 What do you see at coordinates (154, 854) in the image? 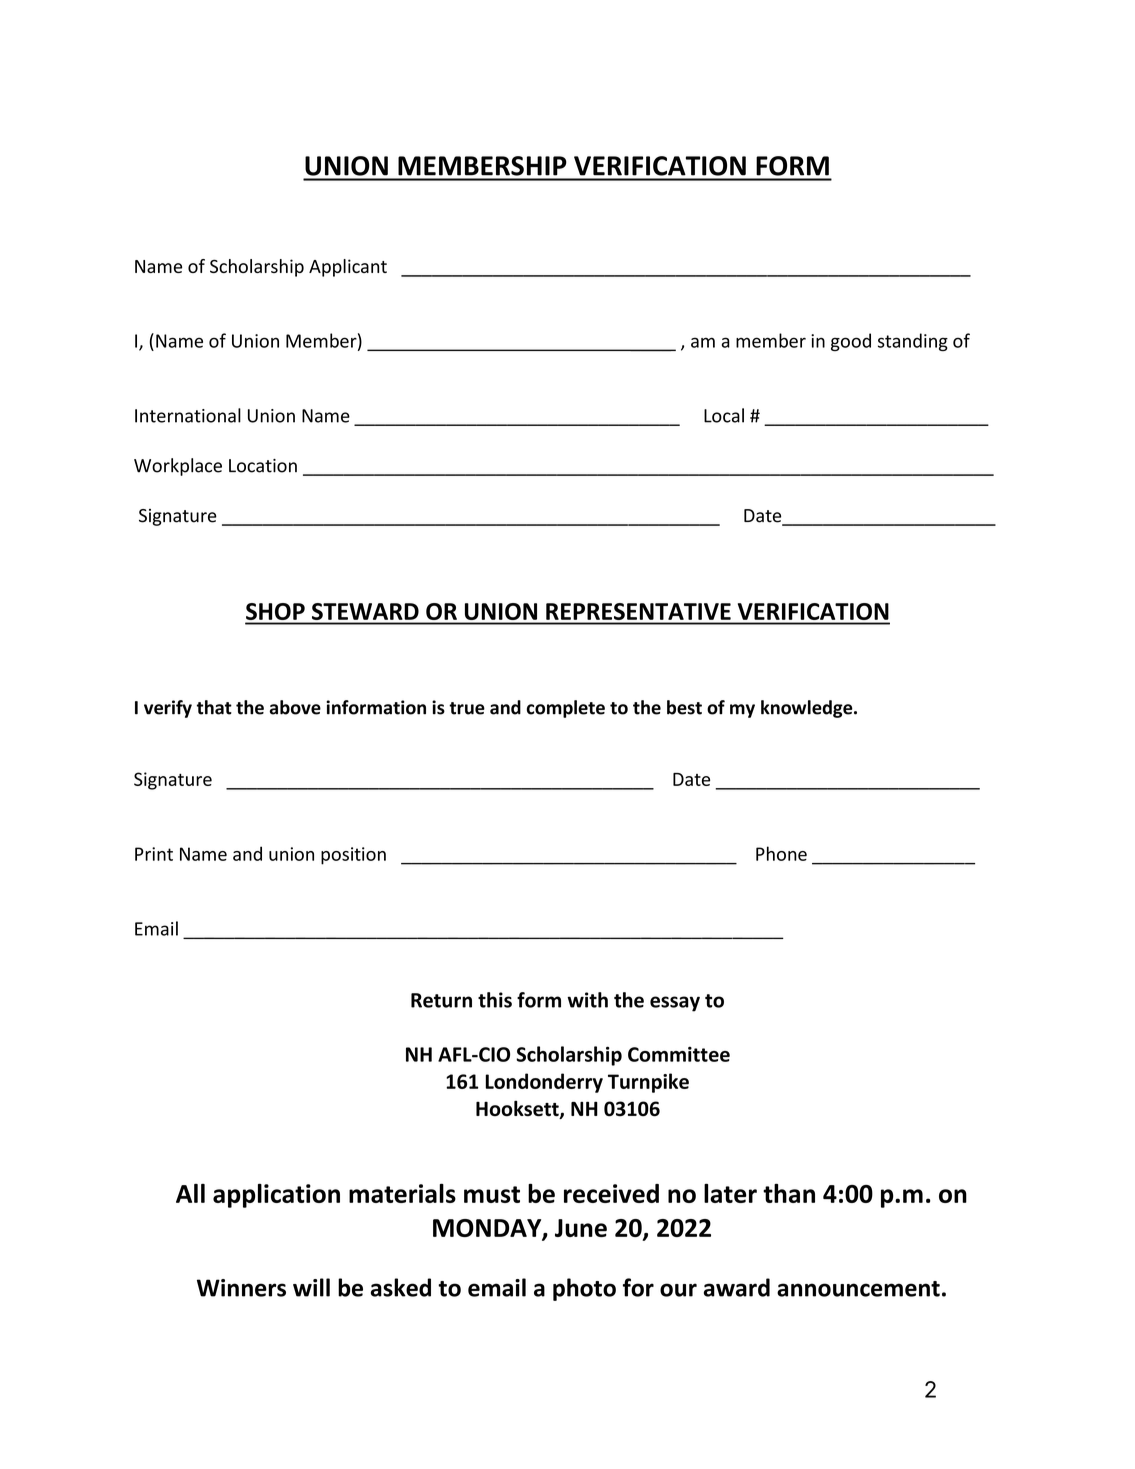
I see `Print` at bounding box center [154, 854].
